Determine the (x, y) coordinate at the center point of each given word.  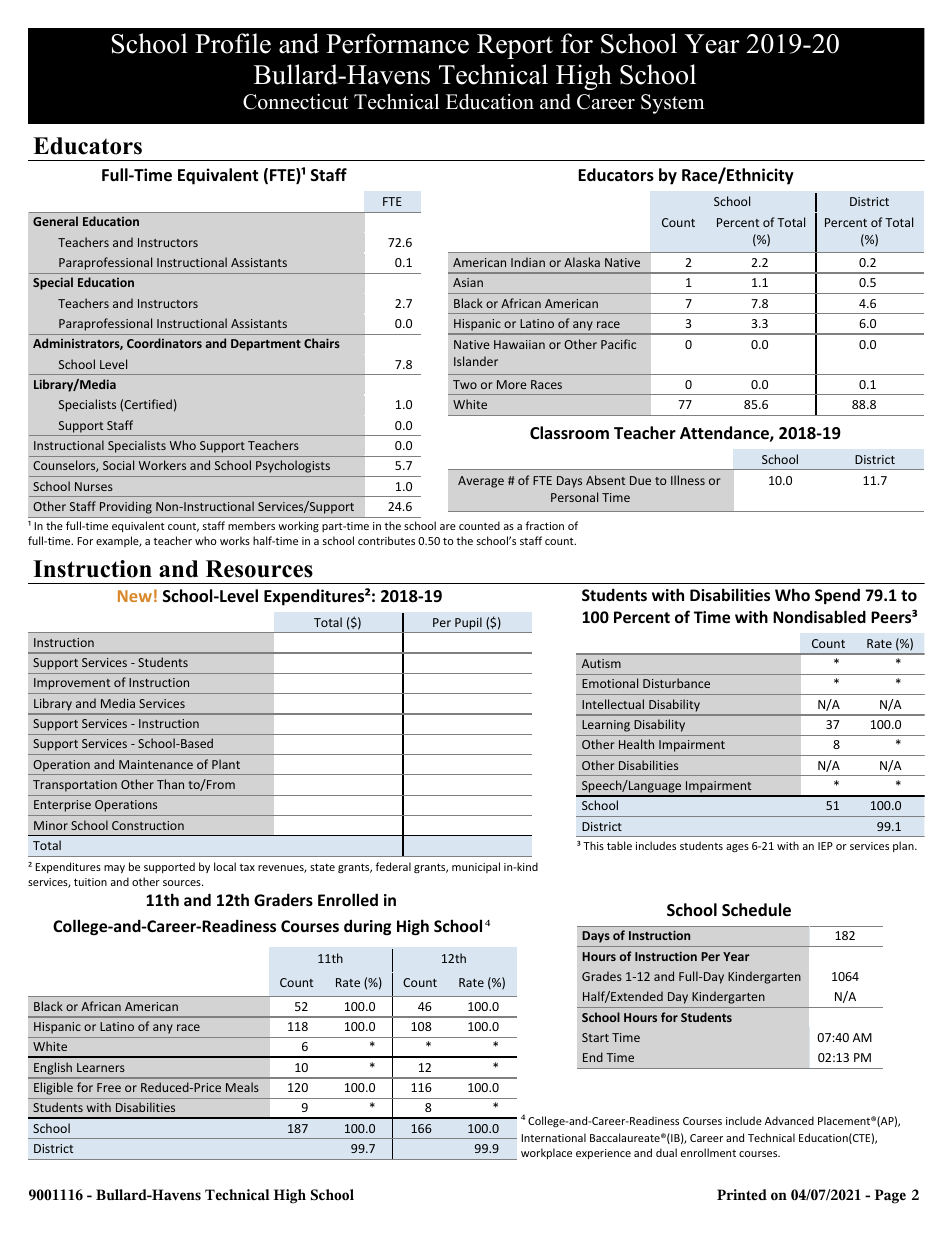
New (135, 596)
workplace (546, 1153)
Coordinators (164, 343)
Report (515, 46)
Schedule (756, 910)
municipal (476, 867)
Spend (837, 596)
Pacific (618, 344)
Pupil (468, 623)
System (672, 104)
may (114, 869)
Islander (476, 361)
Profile (233, 43)
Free (109, 1087)
